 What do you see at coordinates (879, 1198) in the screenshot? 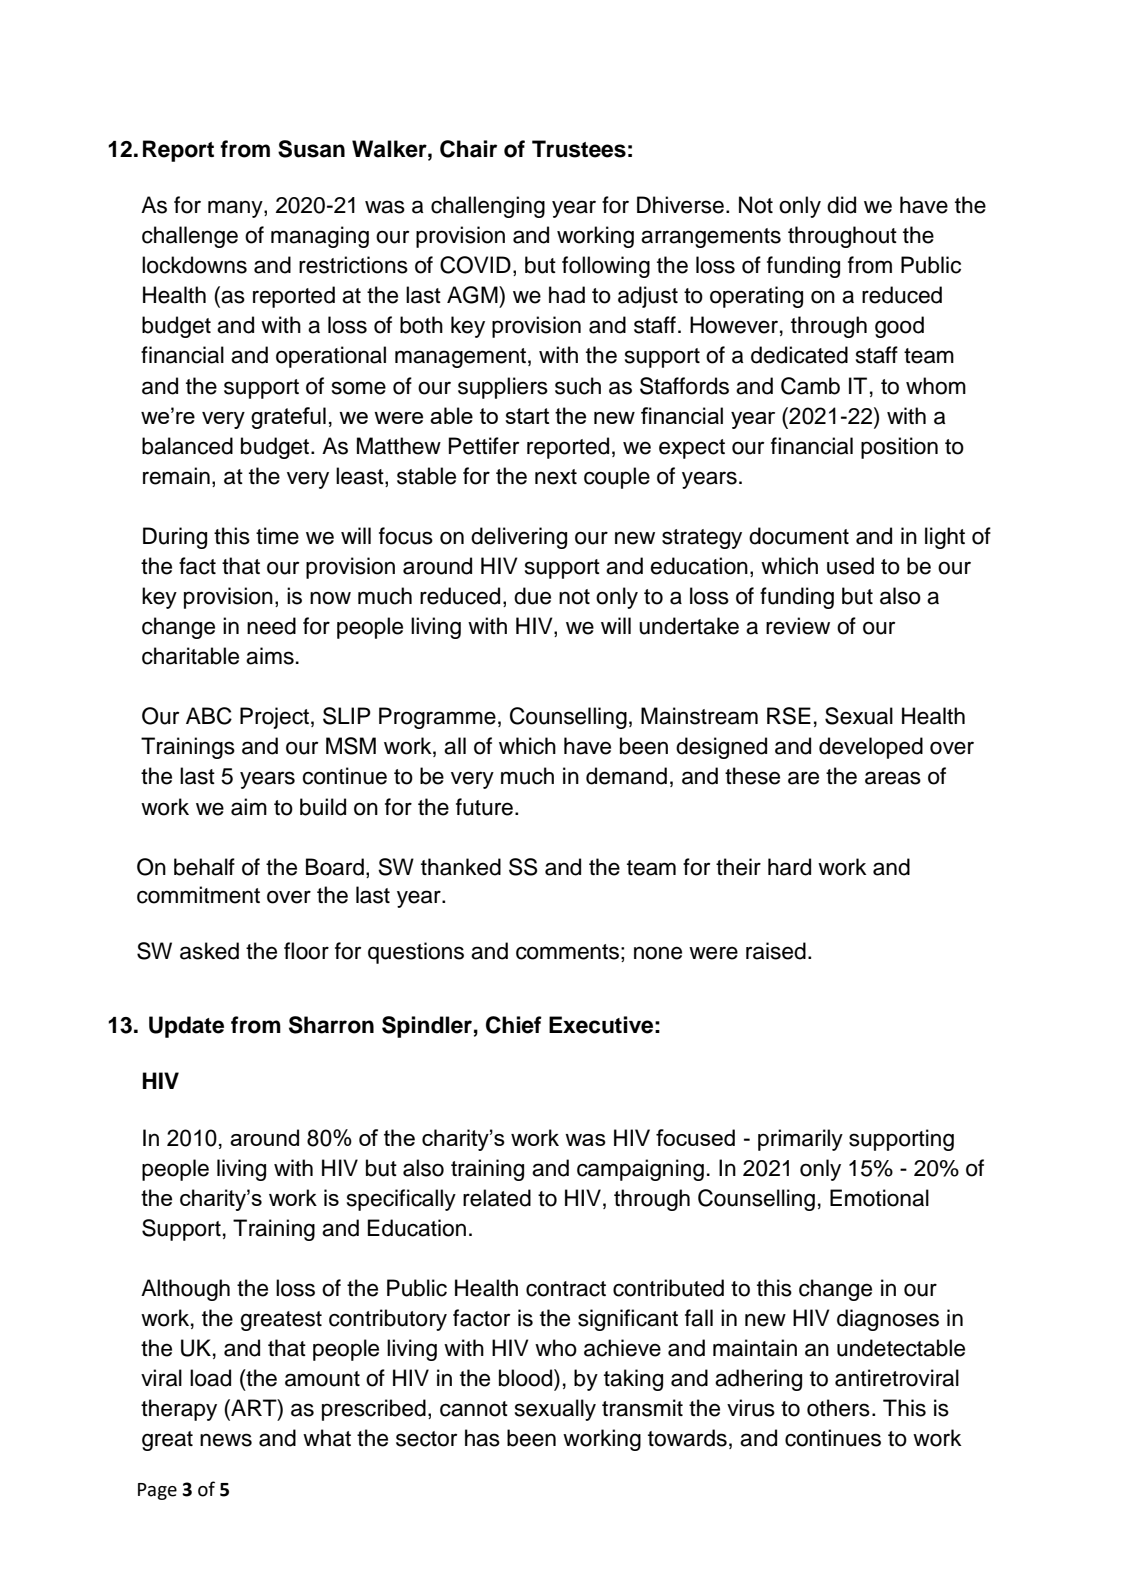
I see `Emotional` at bounding box center [879, 1198].
